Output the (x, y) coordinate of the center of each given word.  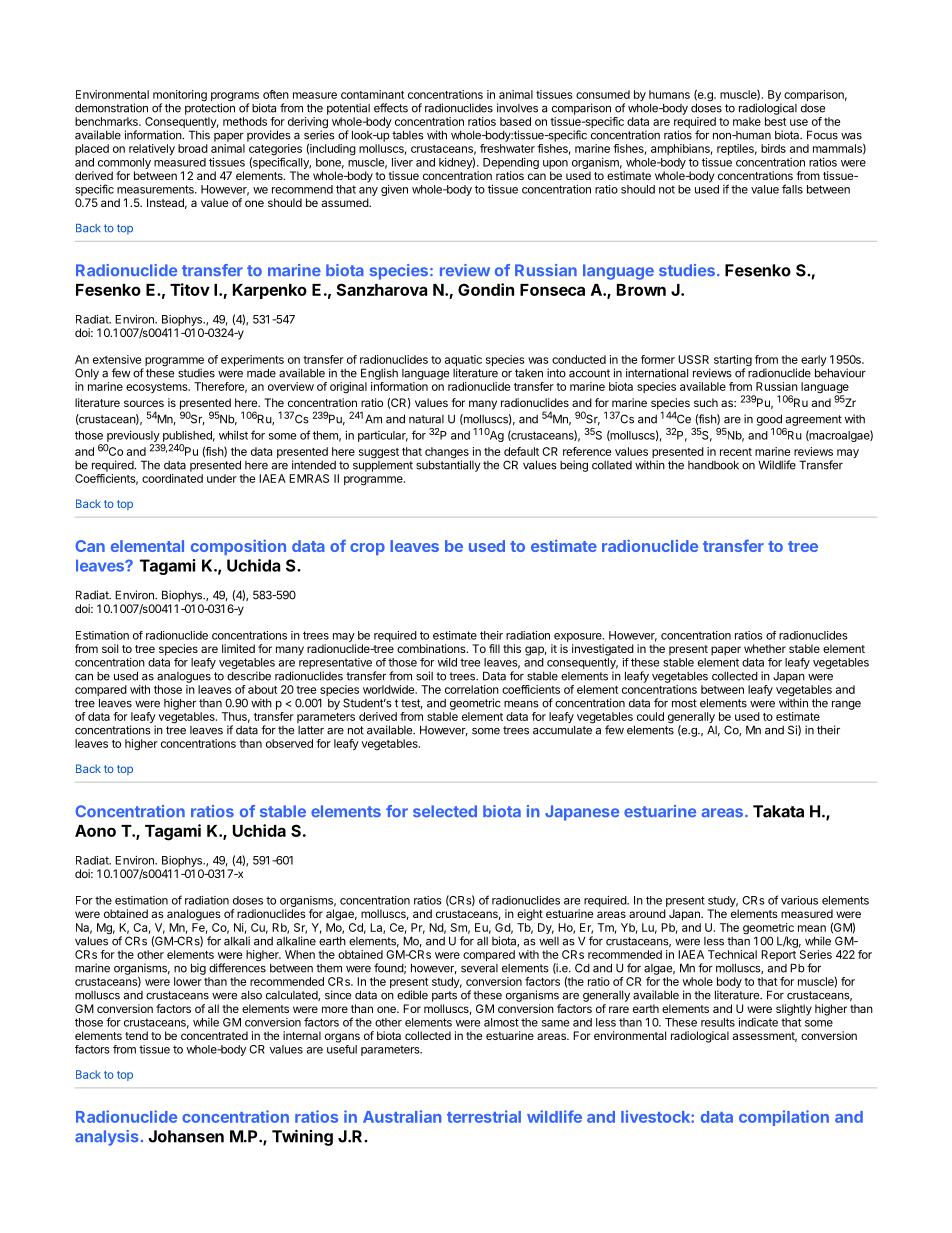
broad (193, 148)
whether (765, 648)
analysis (107, 1138)
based (515, 121)
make (747, 121)
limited (238, 648)
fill (494, 648)
